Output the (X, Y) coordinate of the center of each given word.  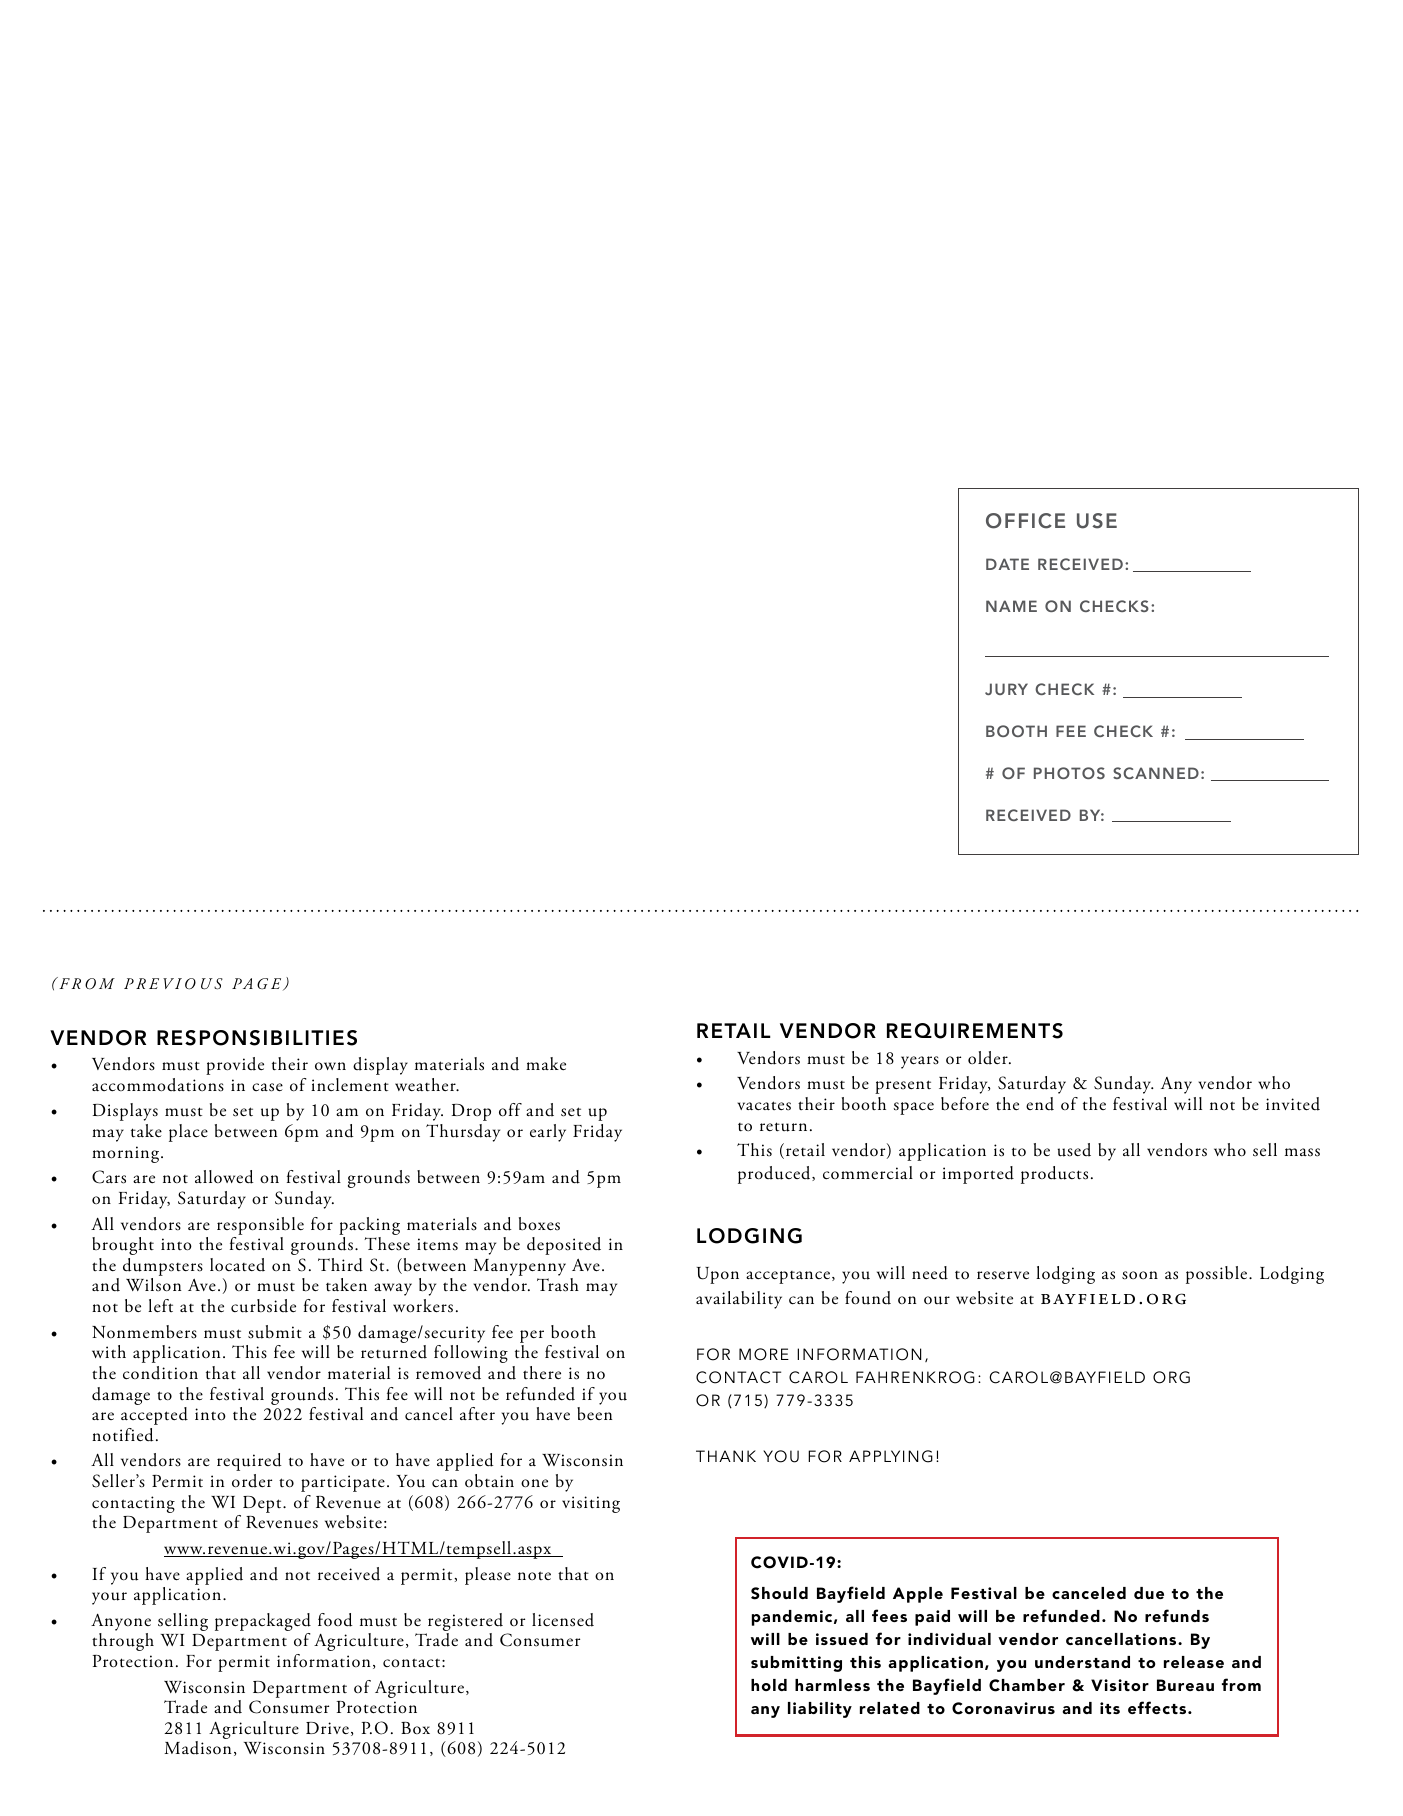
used (1074, 1150)
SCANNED (1156, 773)
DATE (1007, 564)
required (249, 1462)
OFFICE (1025, 521)
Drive (327, 1728)
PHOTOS (1069, 773)
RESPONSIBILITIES (257, 1038)
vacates (764, 1106)
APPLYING (891, 1456)
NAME (1011, 606)
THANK (726, 1456)
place (188, 1133)
